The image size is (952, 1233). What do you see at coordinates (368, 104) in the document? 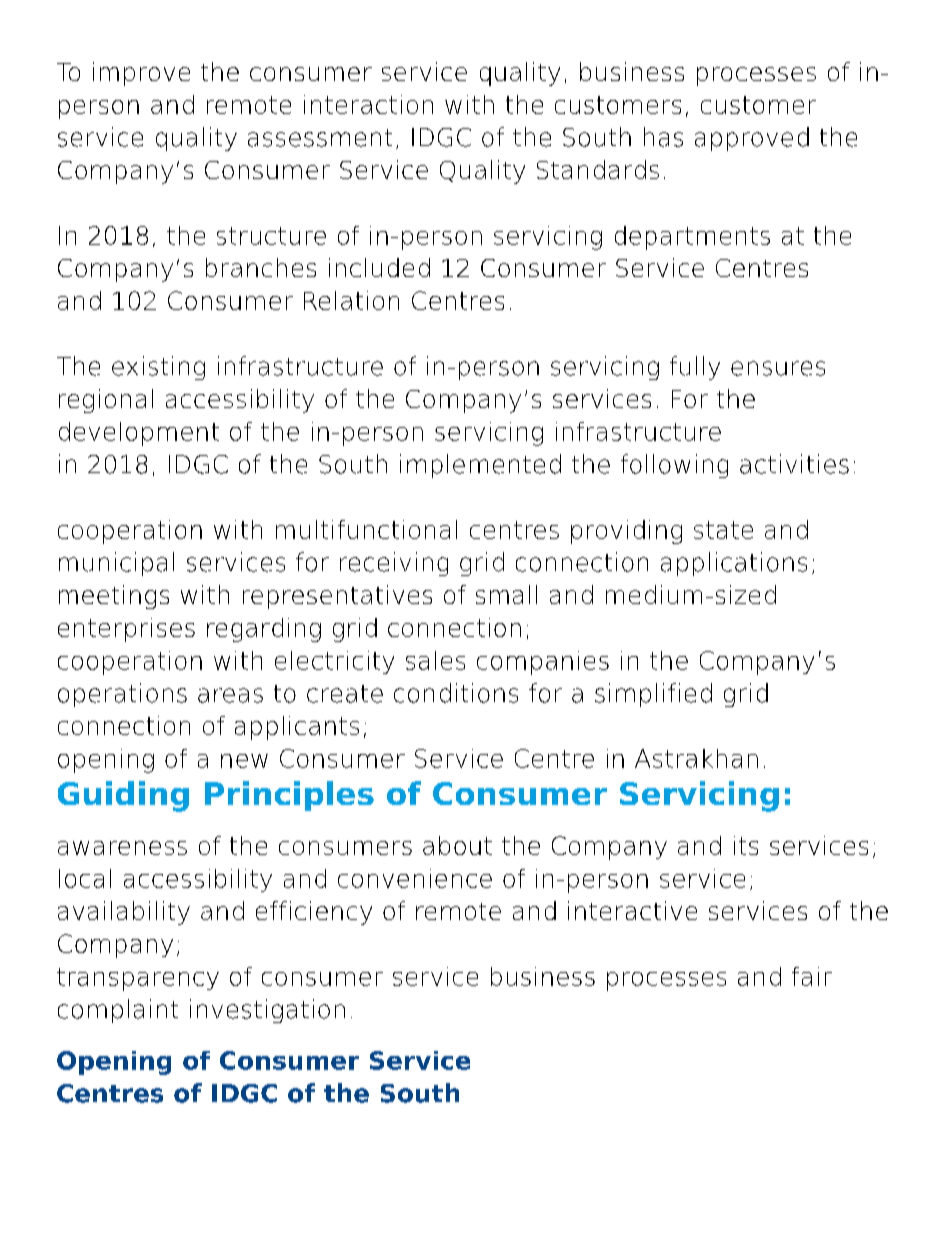
I see `interaction` at bounding box center [368, 104].
